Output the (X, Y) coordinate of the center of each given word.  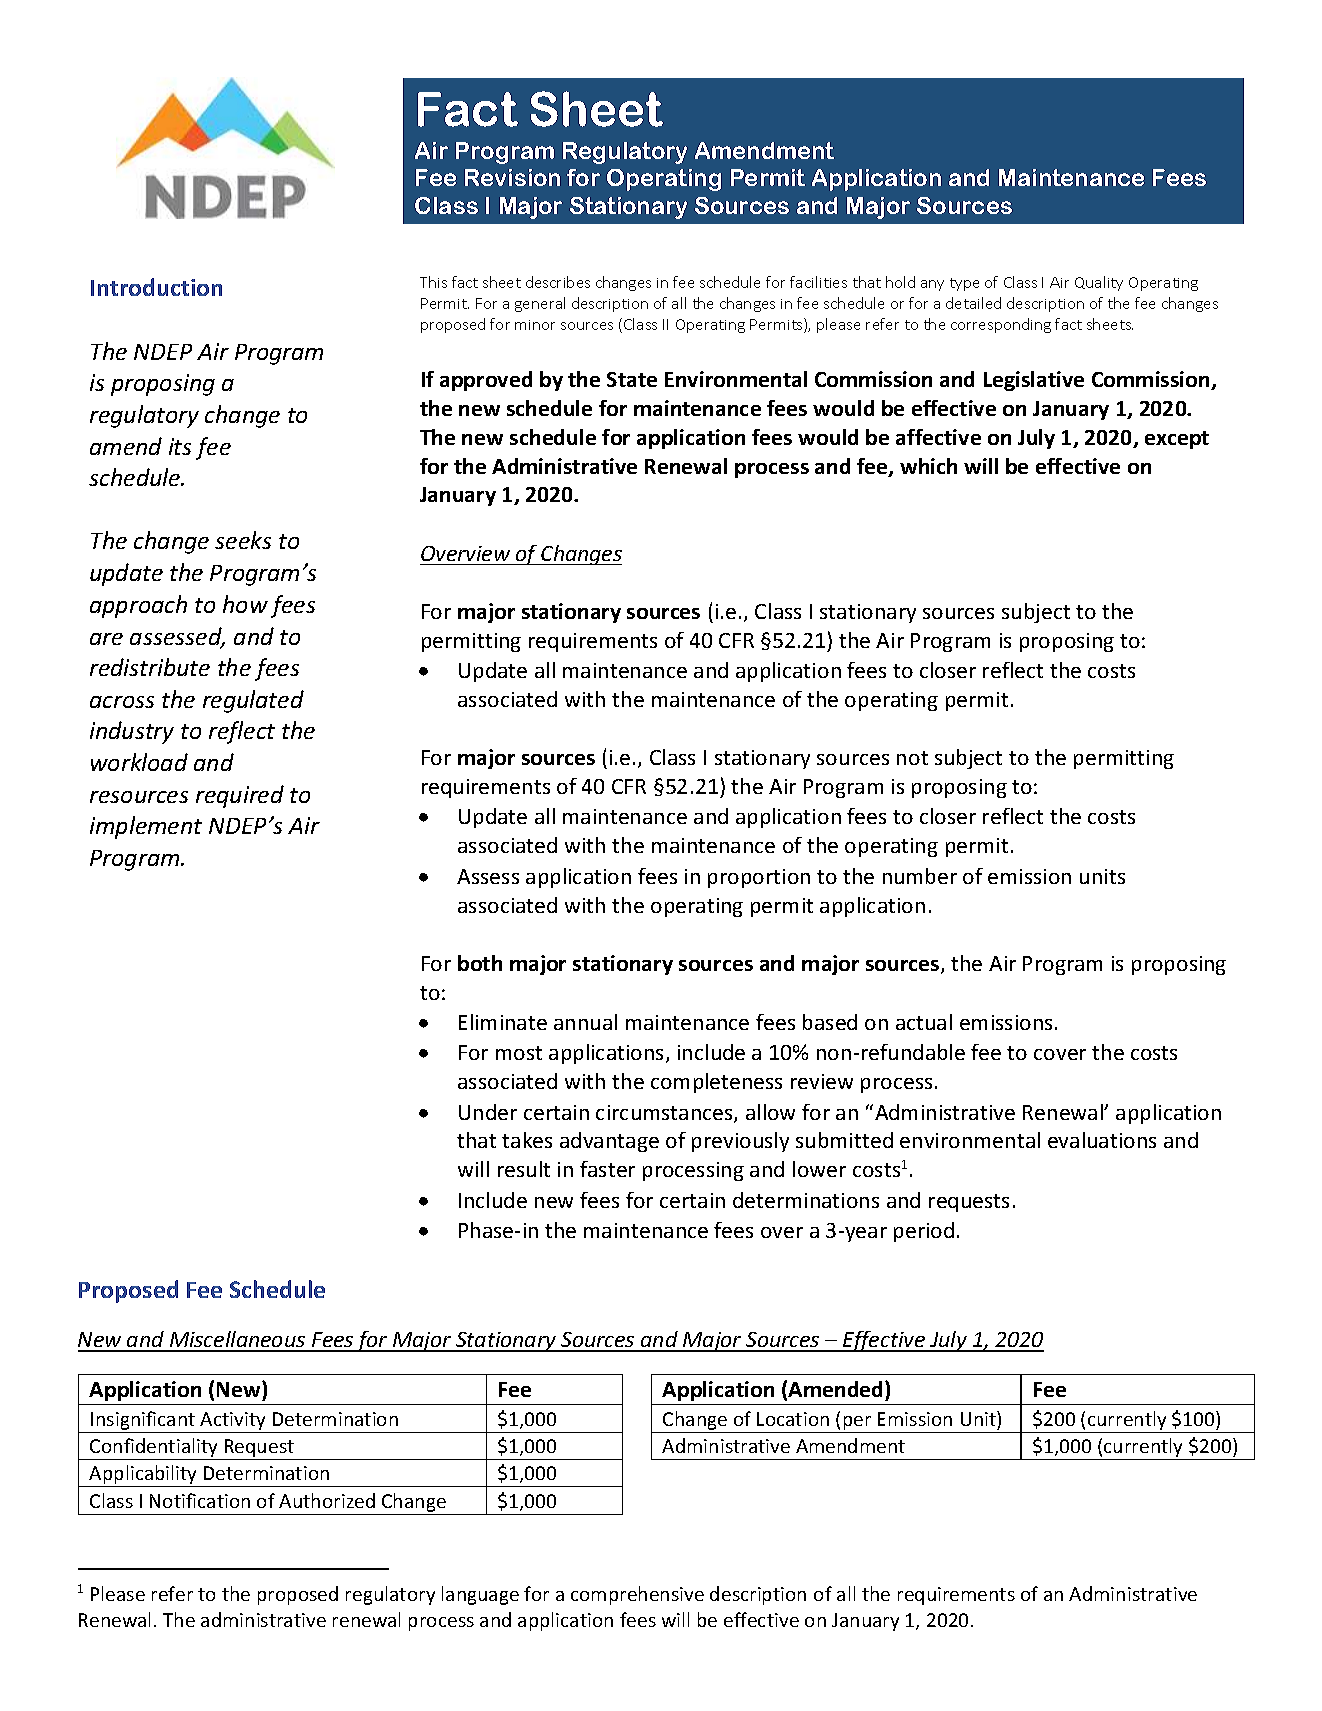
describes (558, 282)
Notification (200, 1500)
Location (793, 1419)
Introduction (156, 287)
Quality (1099, 283)
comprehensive (637, 1595)
